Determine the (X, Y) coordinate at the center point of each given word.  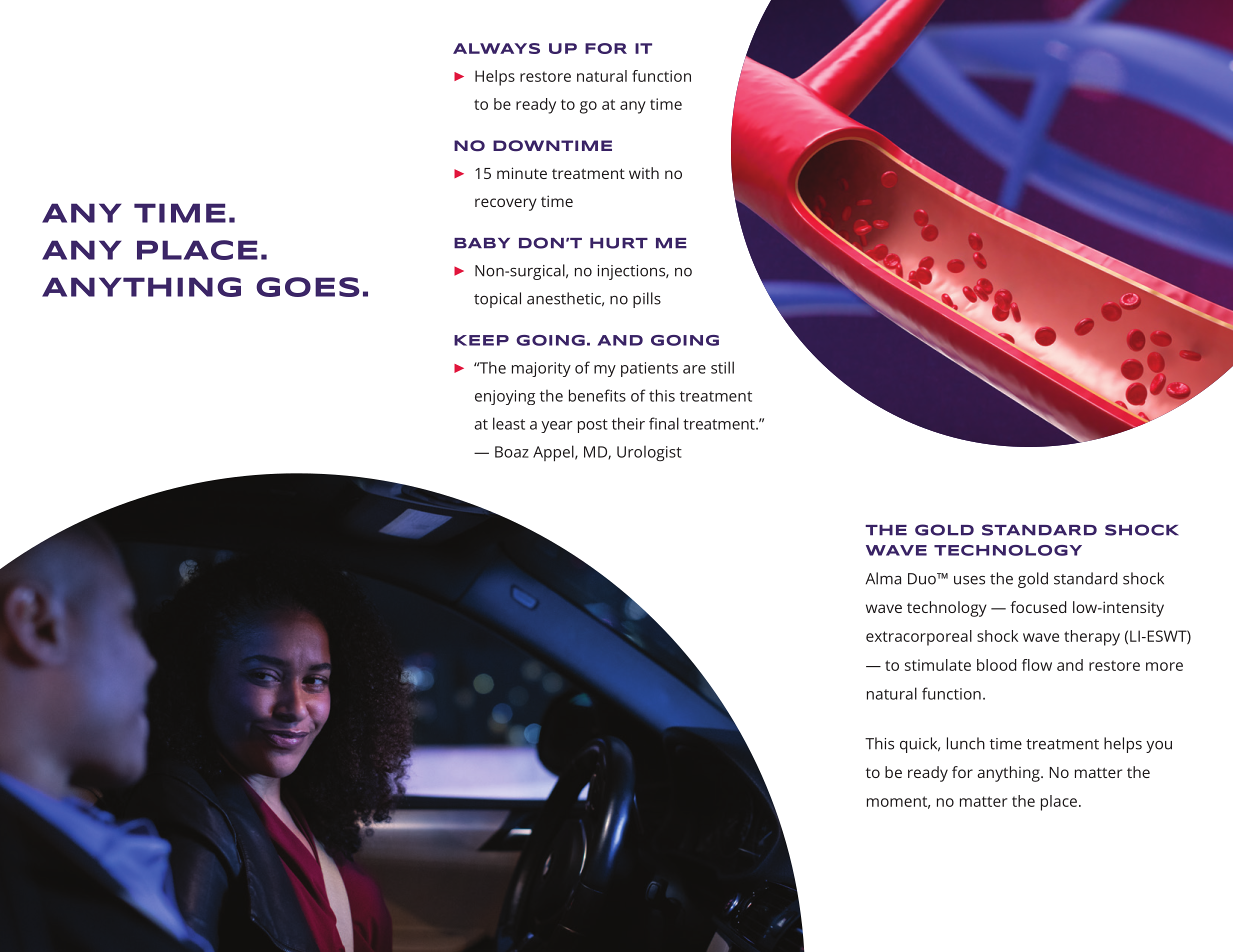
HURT (619, 243)
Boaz (512, 452)
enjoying (505, 397)
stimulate (938, 665)
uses (969, 580)
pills (647, 300)
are (694, 369)
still (722, 367)
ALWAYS (496, 48)
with (644, 173)
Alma (883, 578)
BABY (482, 243)
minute (522, 173)
